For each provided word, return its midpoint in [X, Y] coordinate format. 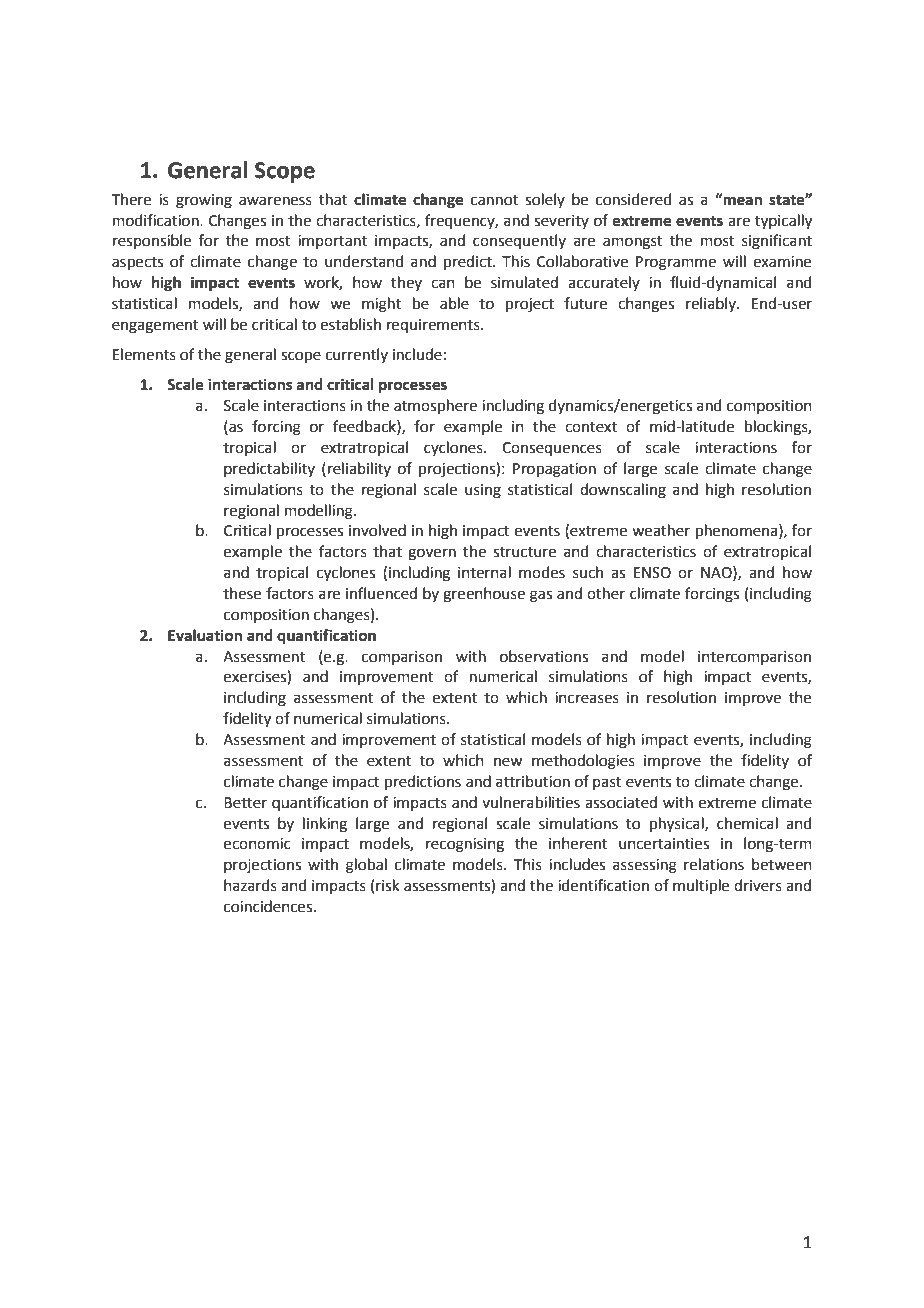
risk [387, 885]
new [508, 762]
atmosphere [435, 406]
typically [783, 222]
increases [587, 698]
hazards [250, 885]
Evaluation [205, 635]
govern [432, 554]
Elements [144, 354]
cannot [494, 200]
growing [204, 201]
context [591, 427]
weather [661, 530]
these [242, 593]
